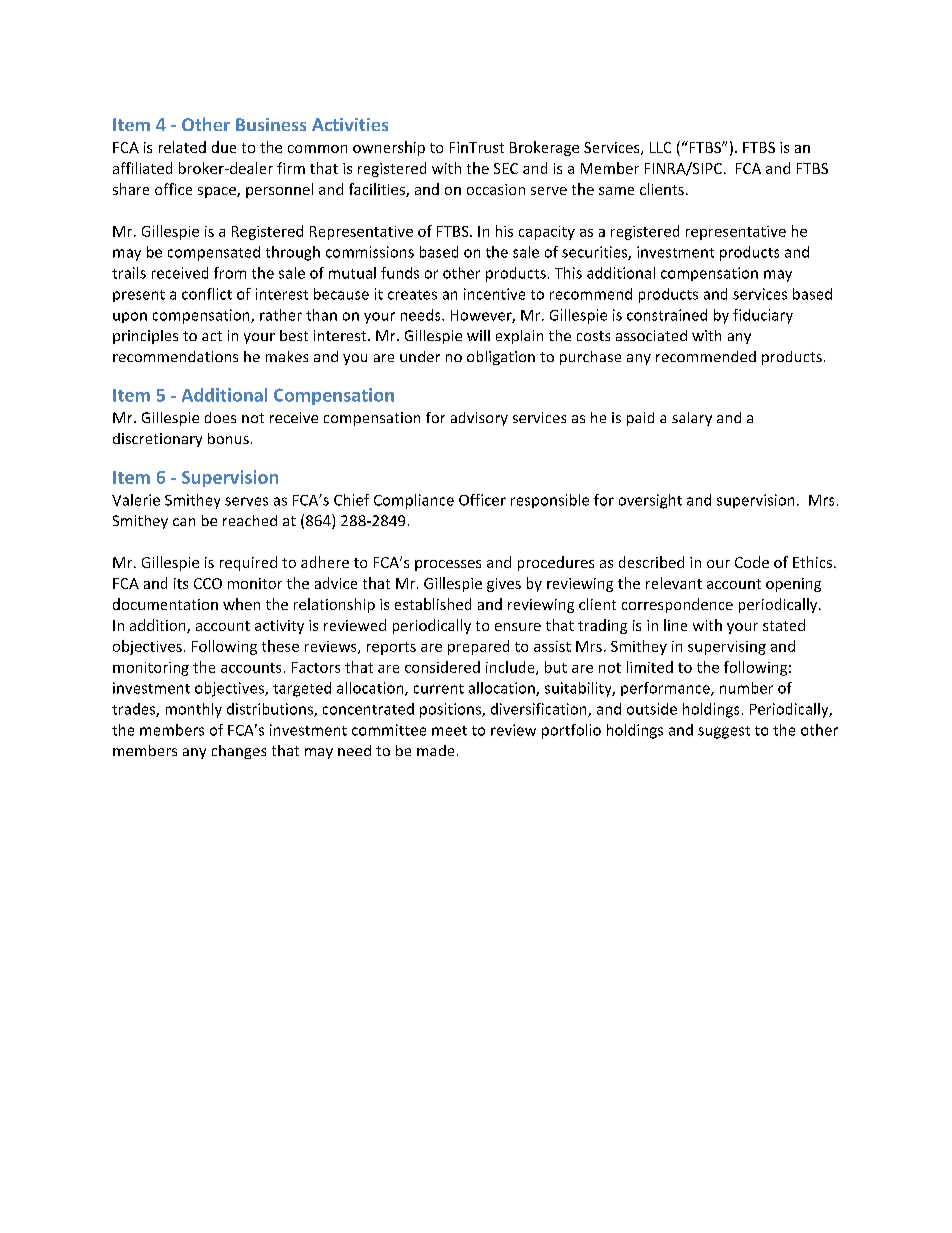 The image size is (952, 1233). What do you see at coordinates (389, 148) in the page?
I see `ownership` at bounding box center [389, 148].
